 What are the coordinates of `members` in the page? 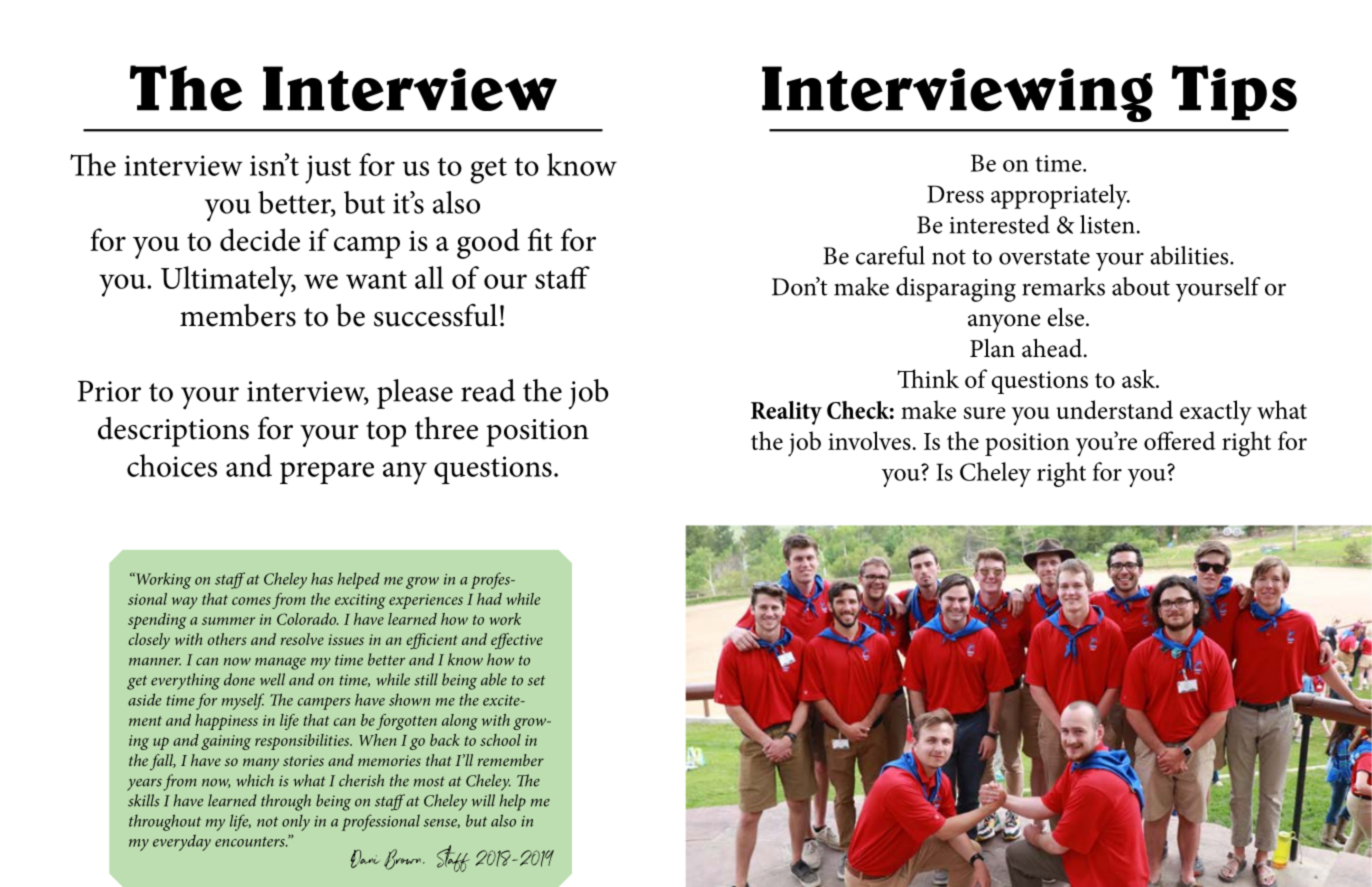 It's located at (238, 315).
